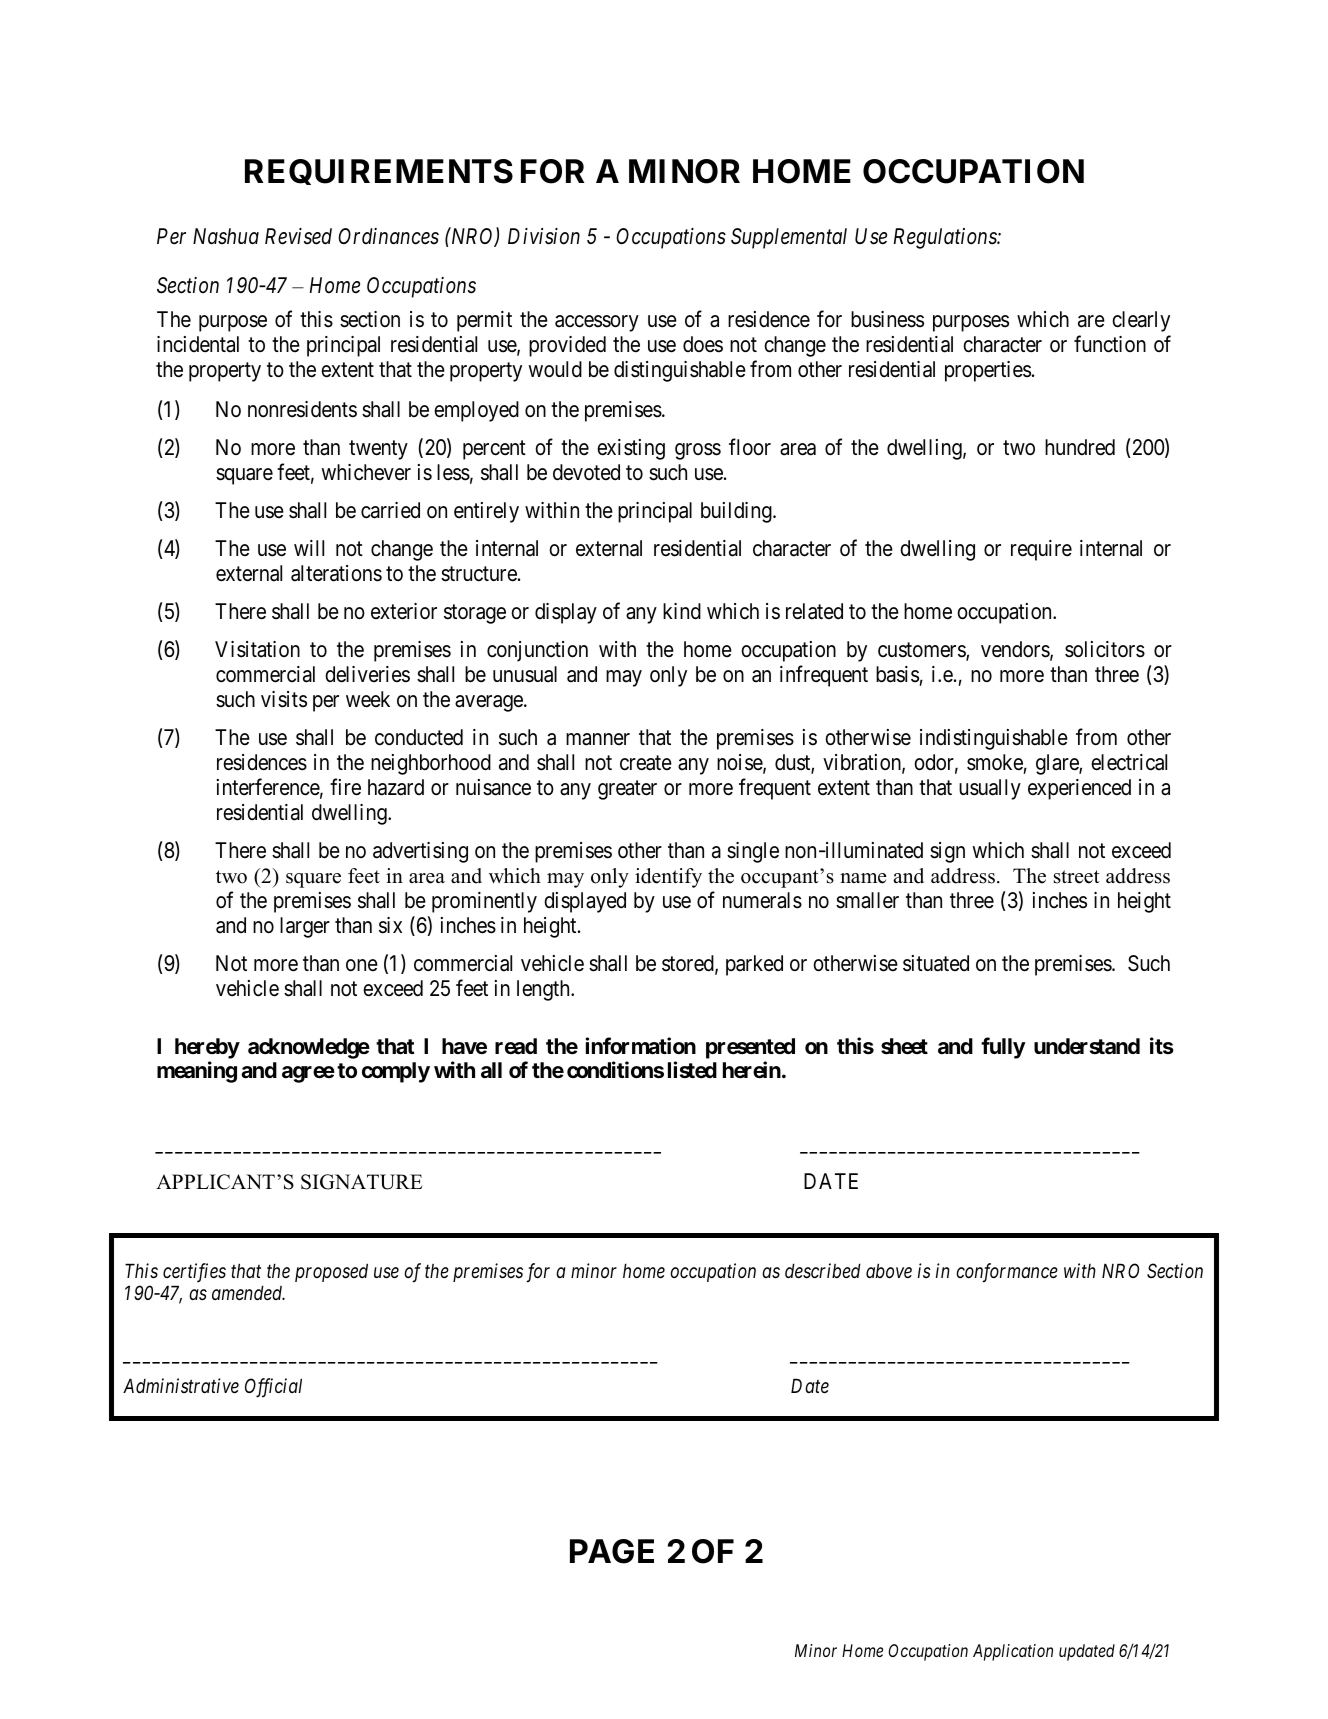 Image resolution: width=1328 pixels, height=1719 pixels. I want to click on Official, so click(273, 1388).
